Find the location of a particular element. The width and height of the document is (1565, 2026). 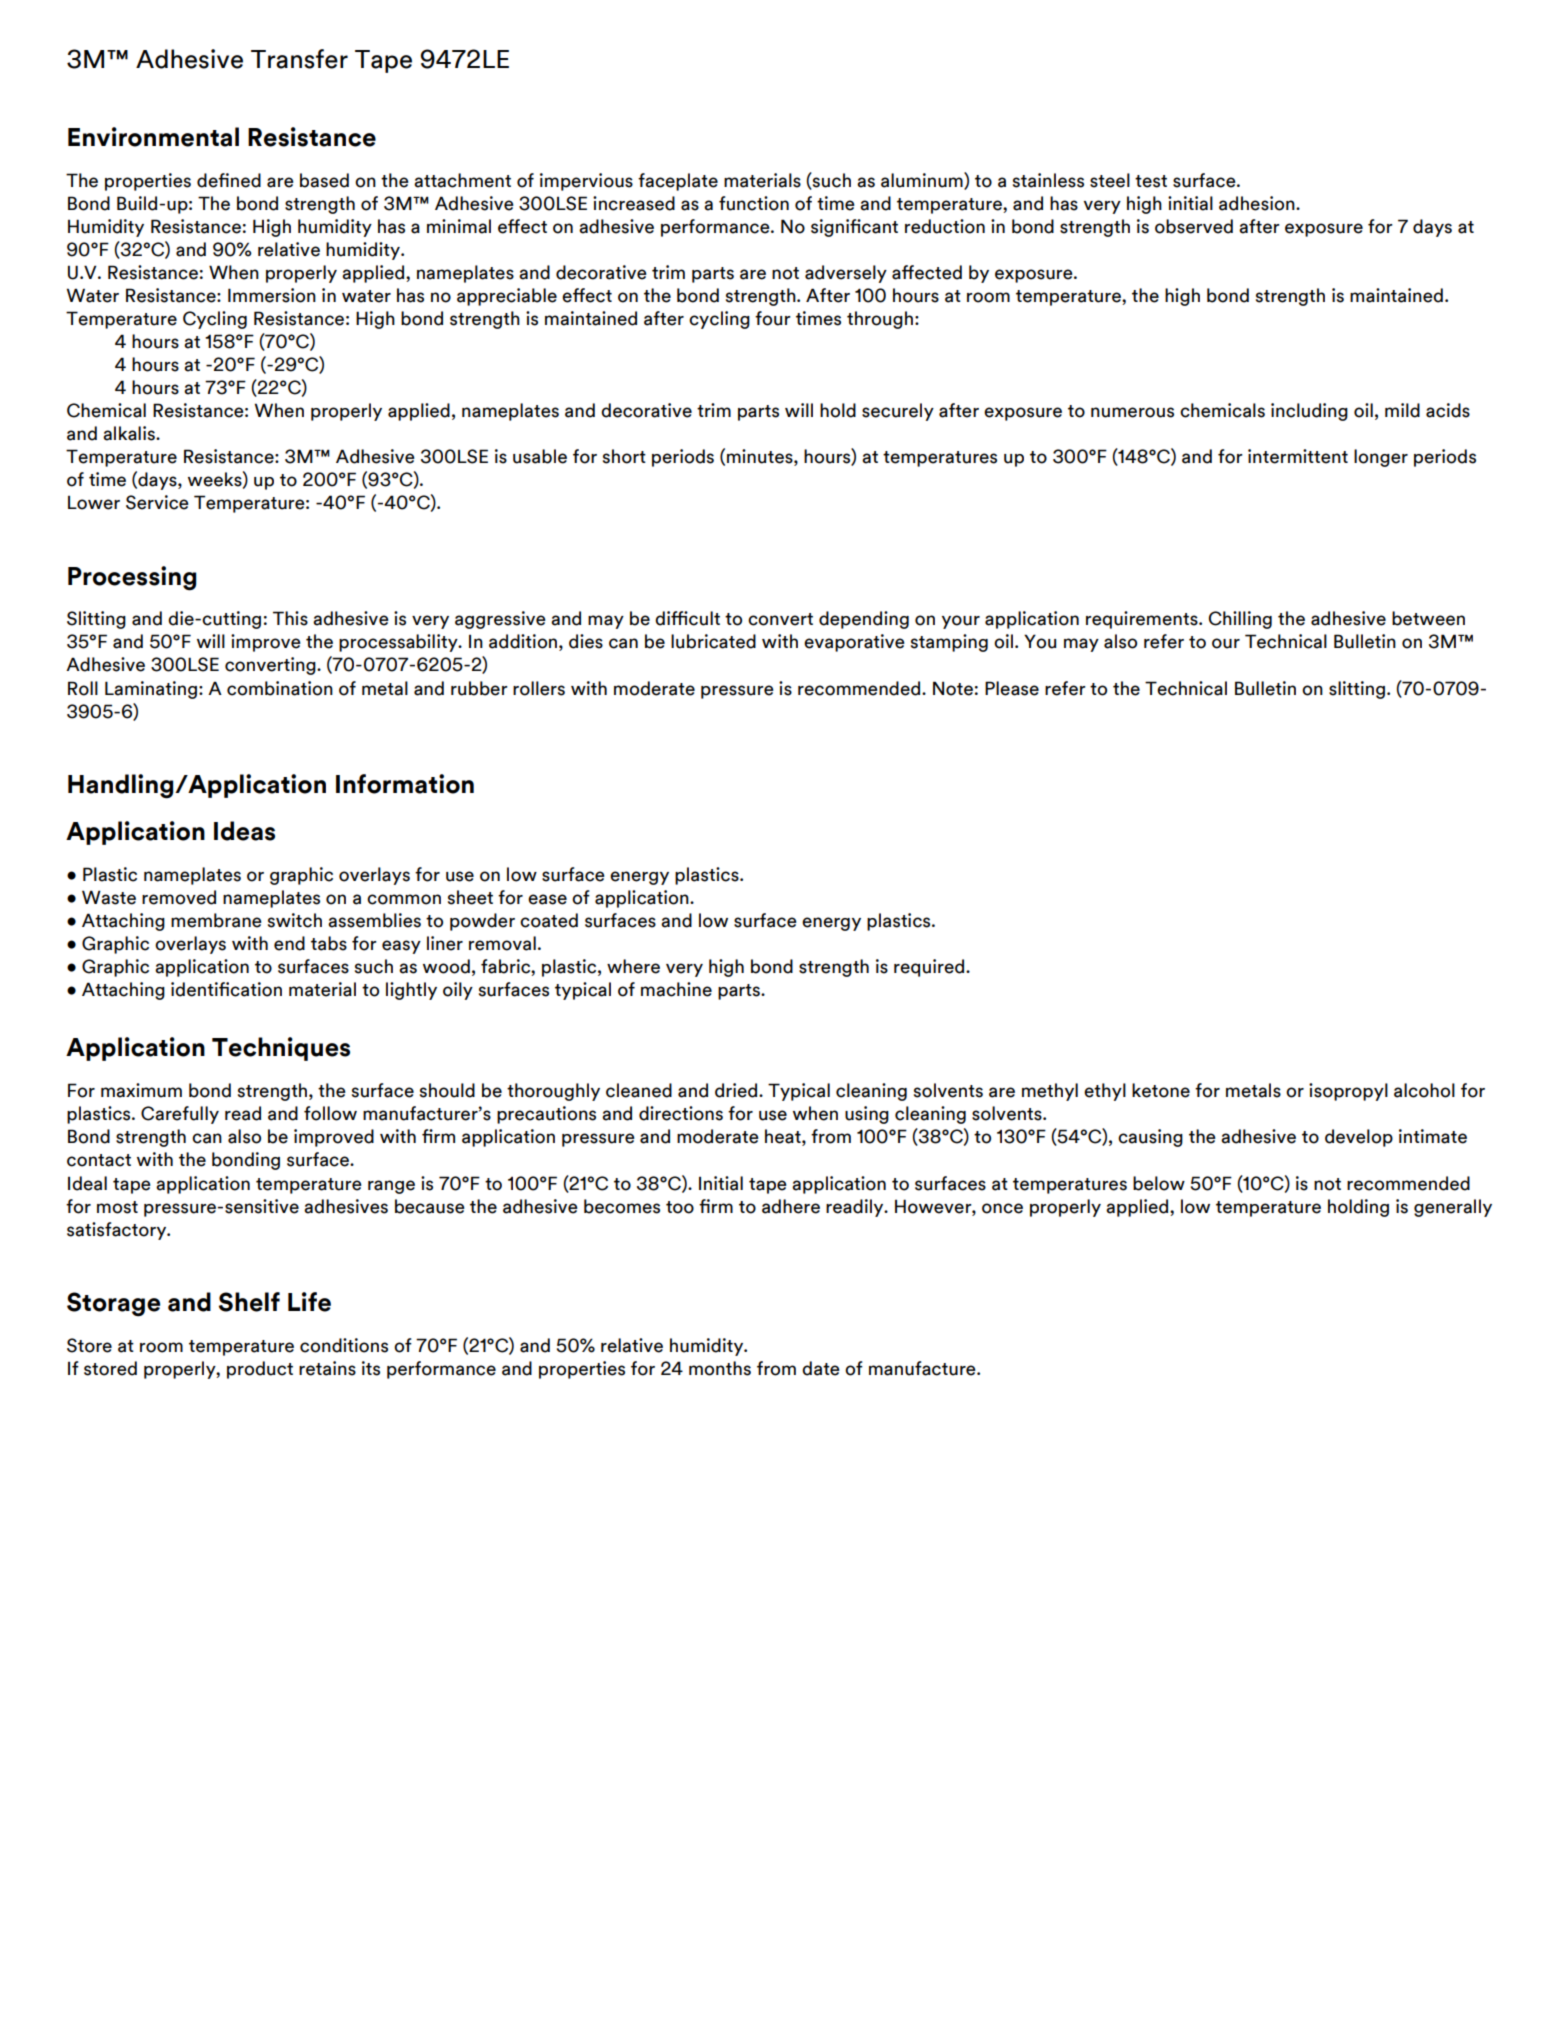

isopropyl is located at coordinates (1348, 1092).
